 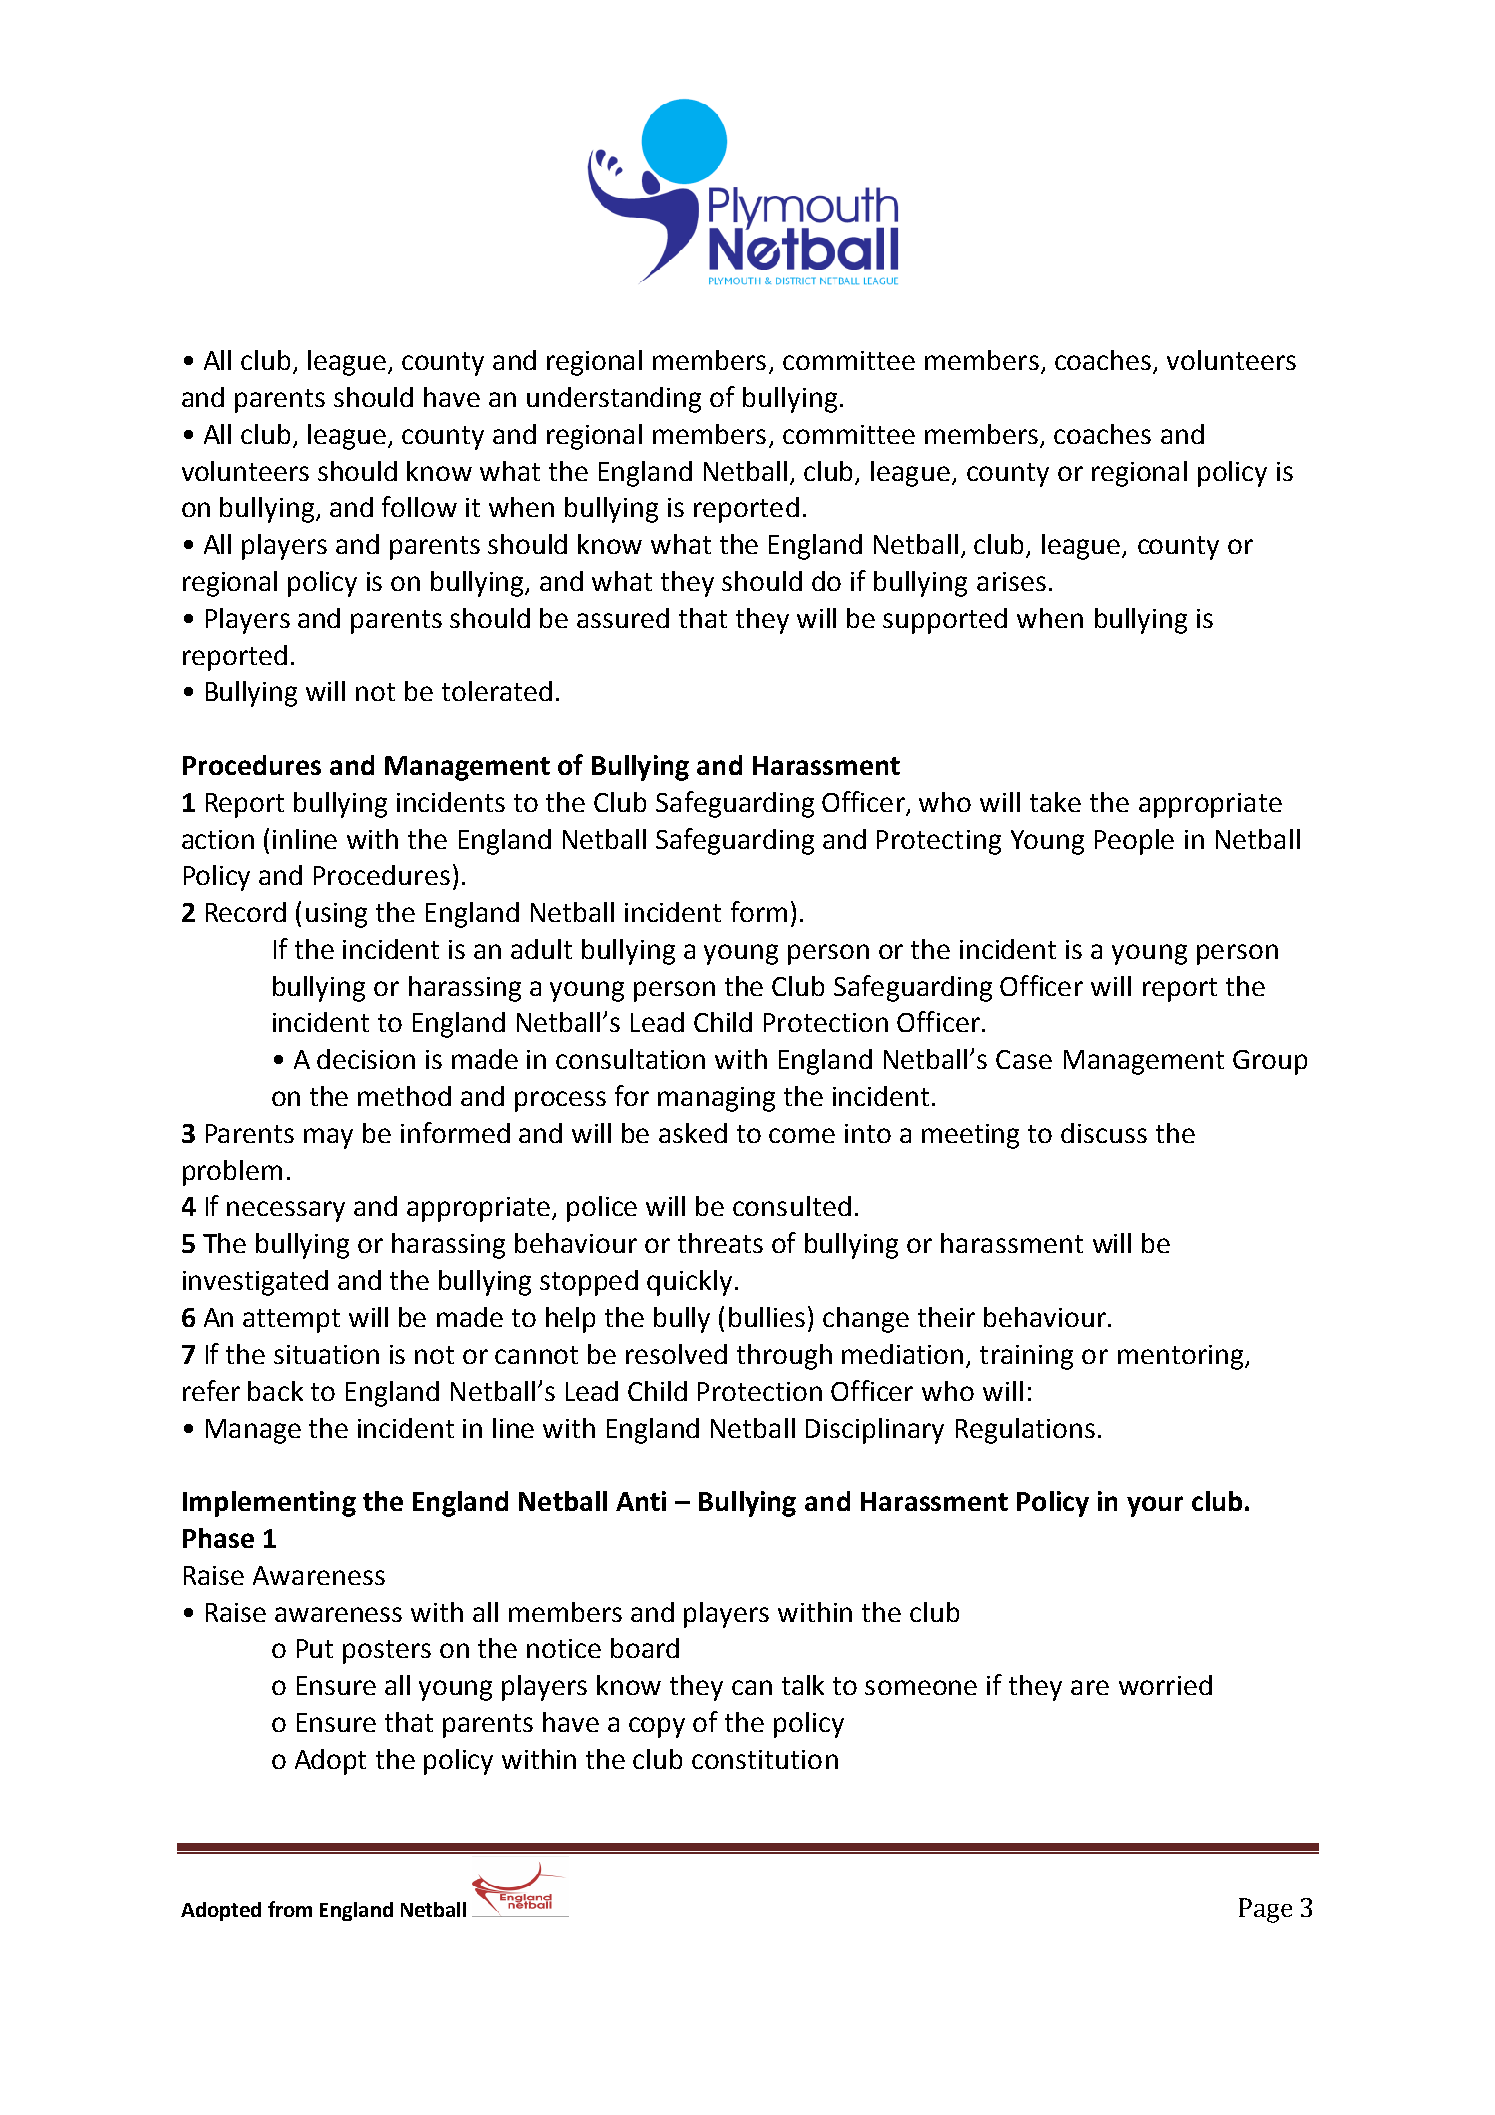 What do you see at coordinates (1104, 1133) in the page?
I see `discuss` at bounding box center [1104, 1133].
